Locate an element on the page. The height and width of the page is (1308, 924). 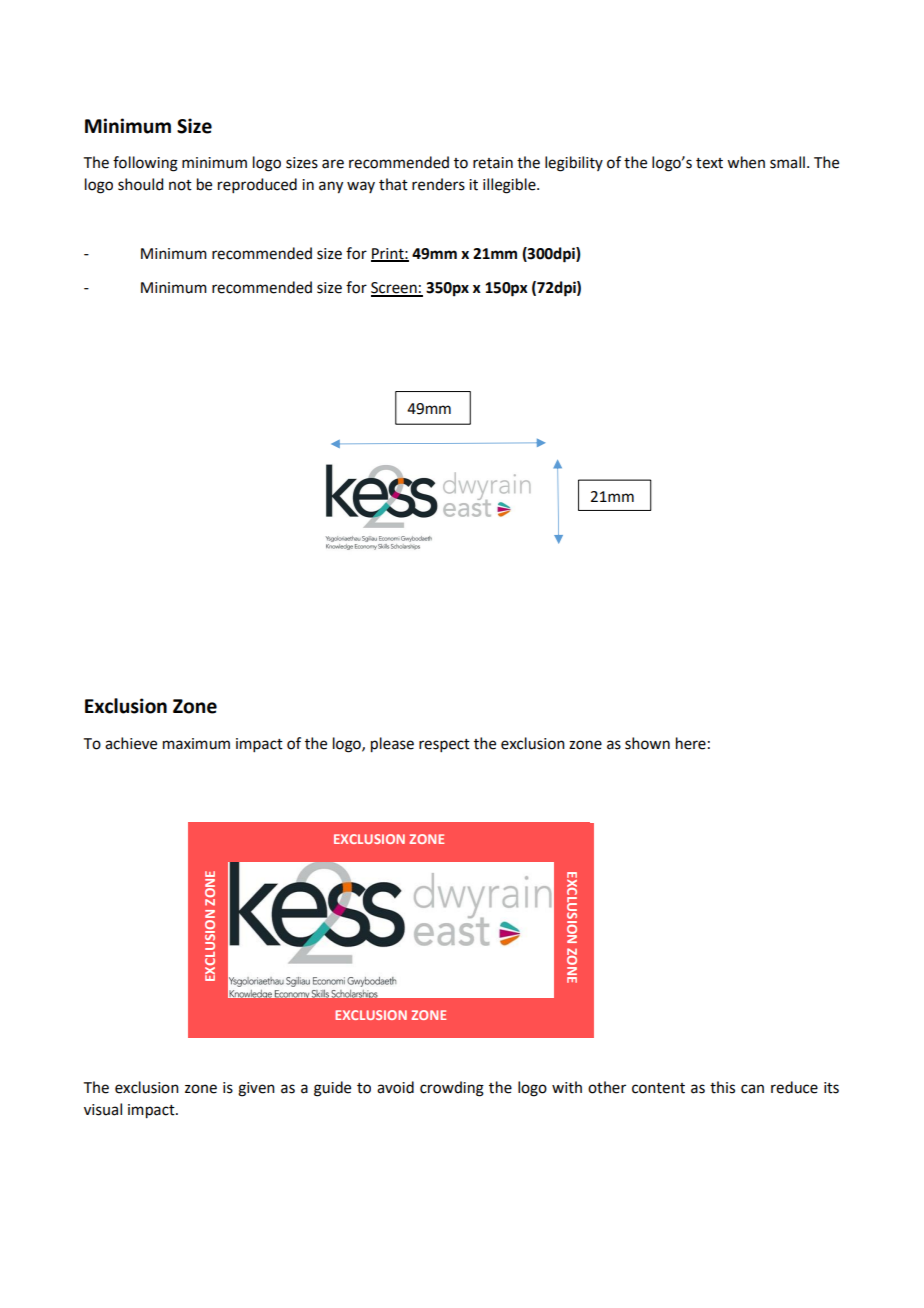
Screen is located at coordinates (395, 289).
